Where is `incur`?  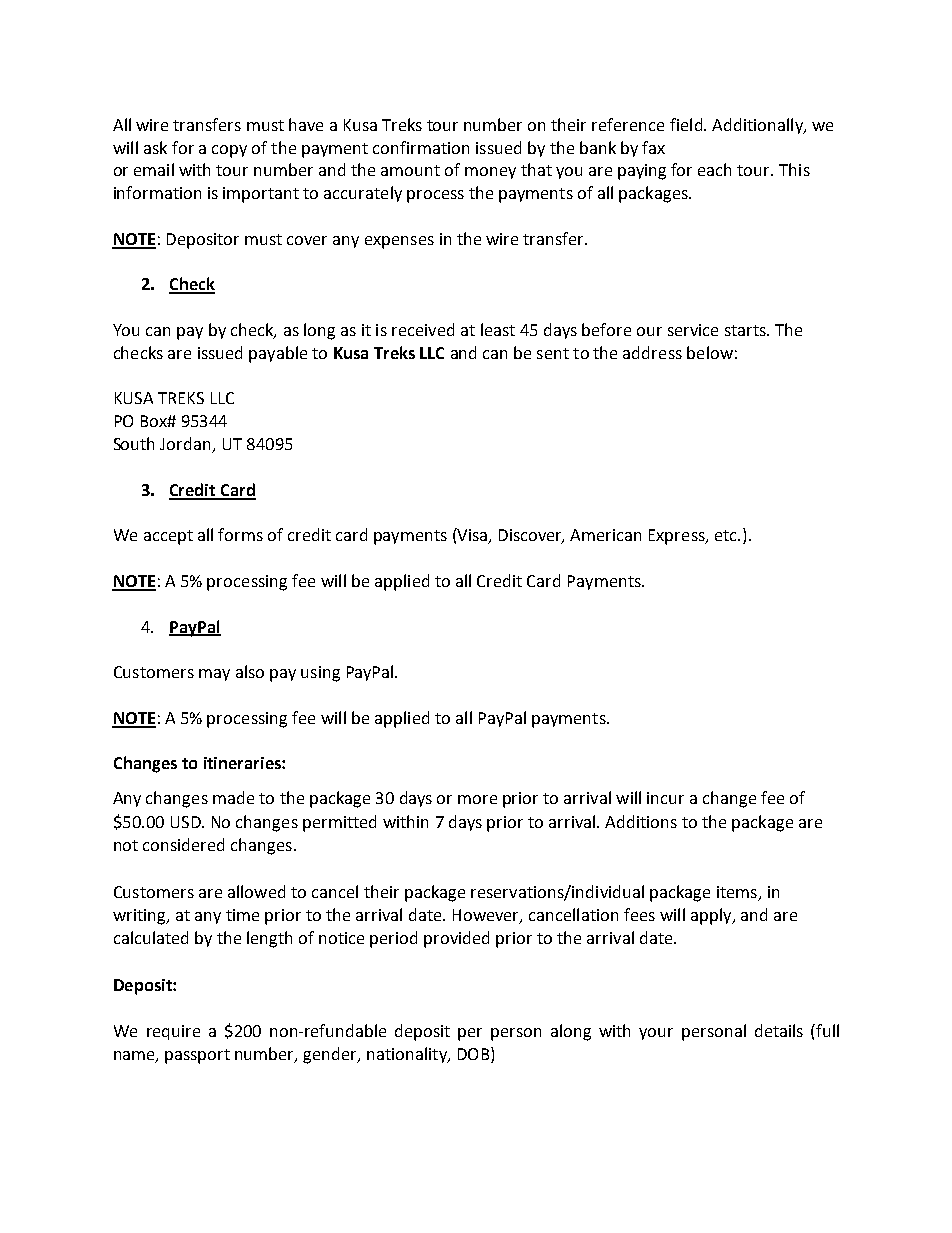
incur is located at coordinates (665, 798).
